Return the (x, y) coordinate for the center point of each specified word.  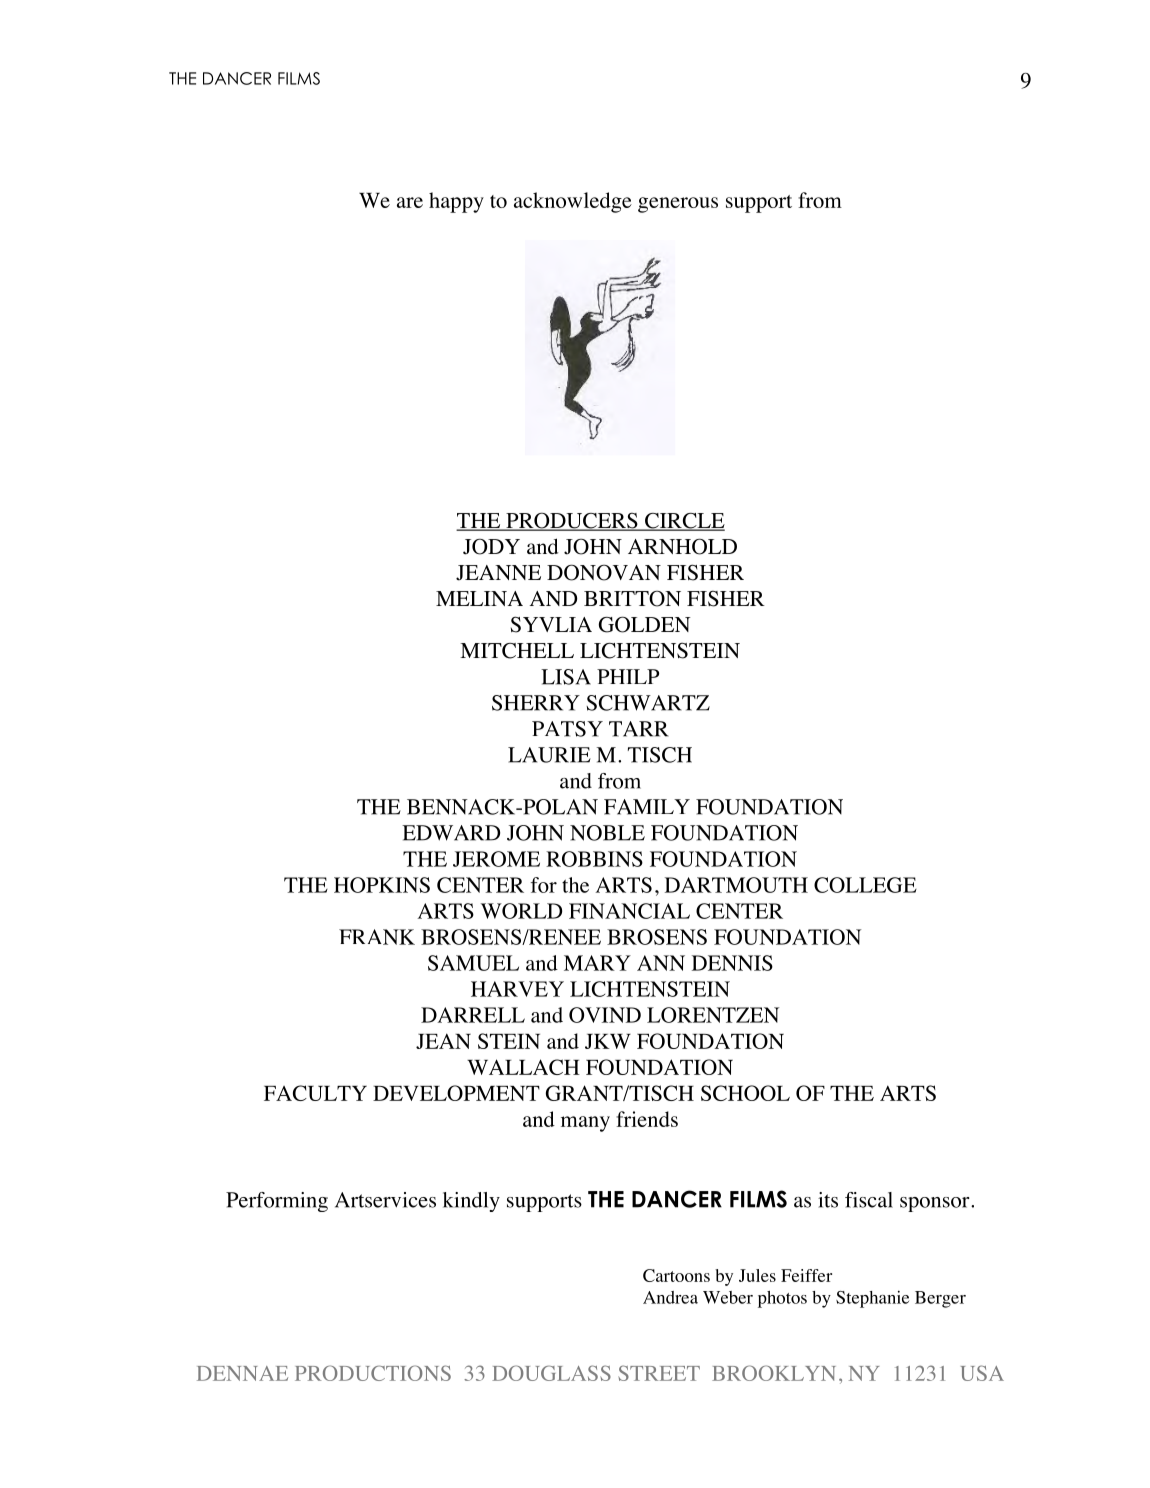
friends (647, 1119)
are (410, 202)
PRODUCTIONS (373, 1373)
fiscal (869, 1200)
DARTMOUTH (736, 885)
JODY (491, 546)
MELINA (479, 598)
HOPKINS (382, 885)
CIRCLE (684, 522)
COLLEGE (865, 885)
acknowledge (573, 202)
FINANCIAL (629, 911)
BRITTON (632, 598)
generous (678, 205)
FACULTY (315, 1093)
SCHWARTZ (648, 703)
